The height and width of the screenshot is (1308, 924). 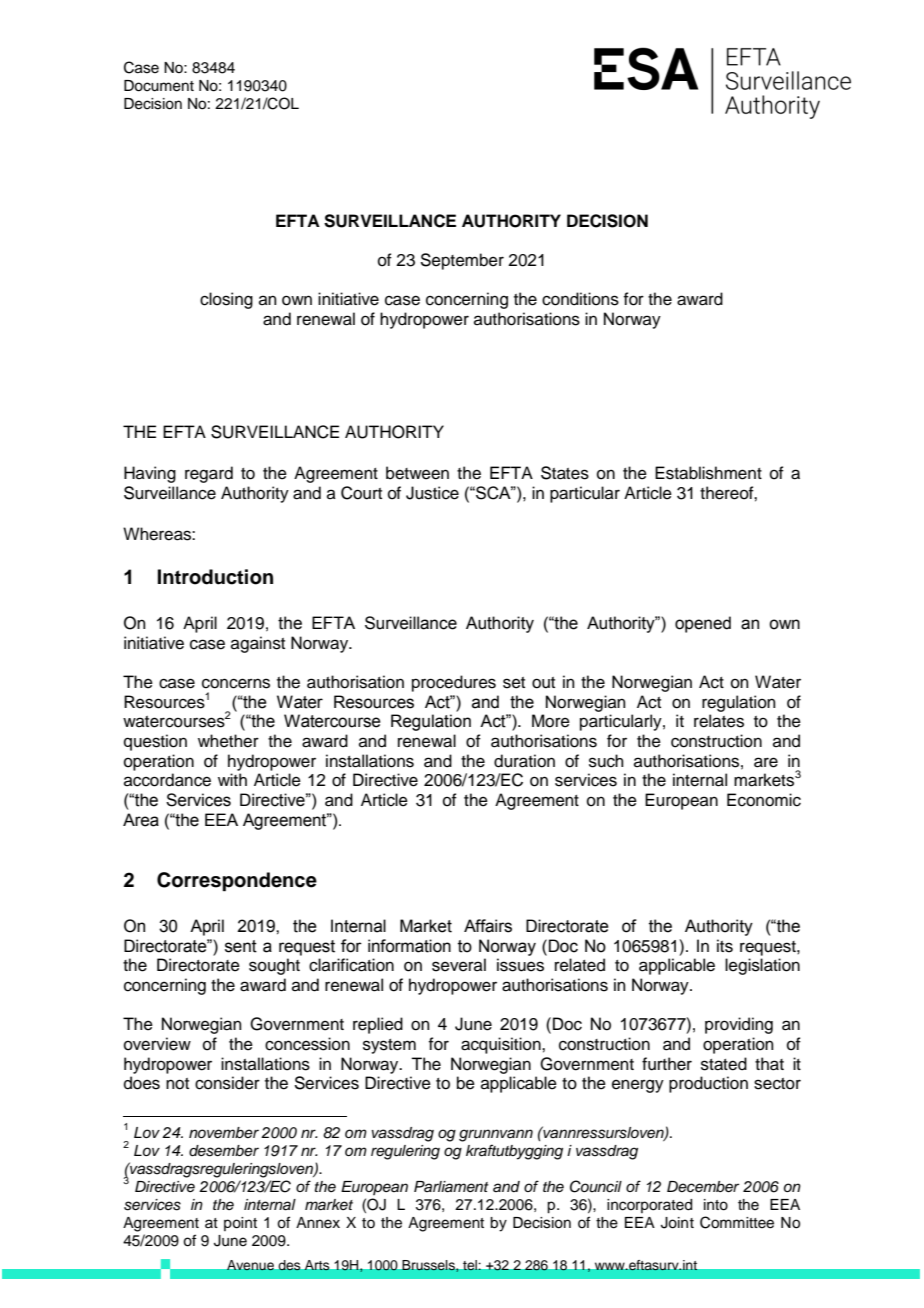 I want to click on Establishment, so click(x=708, y=473).
